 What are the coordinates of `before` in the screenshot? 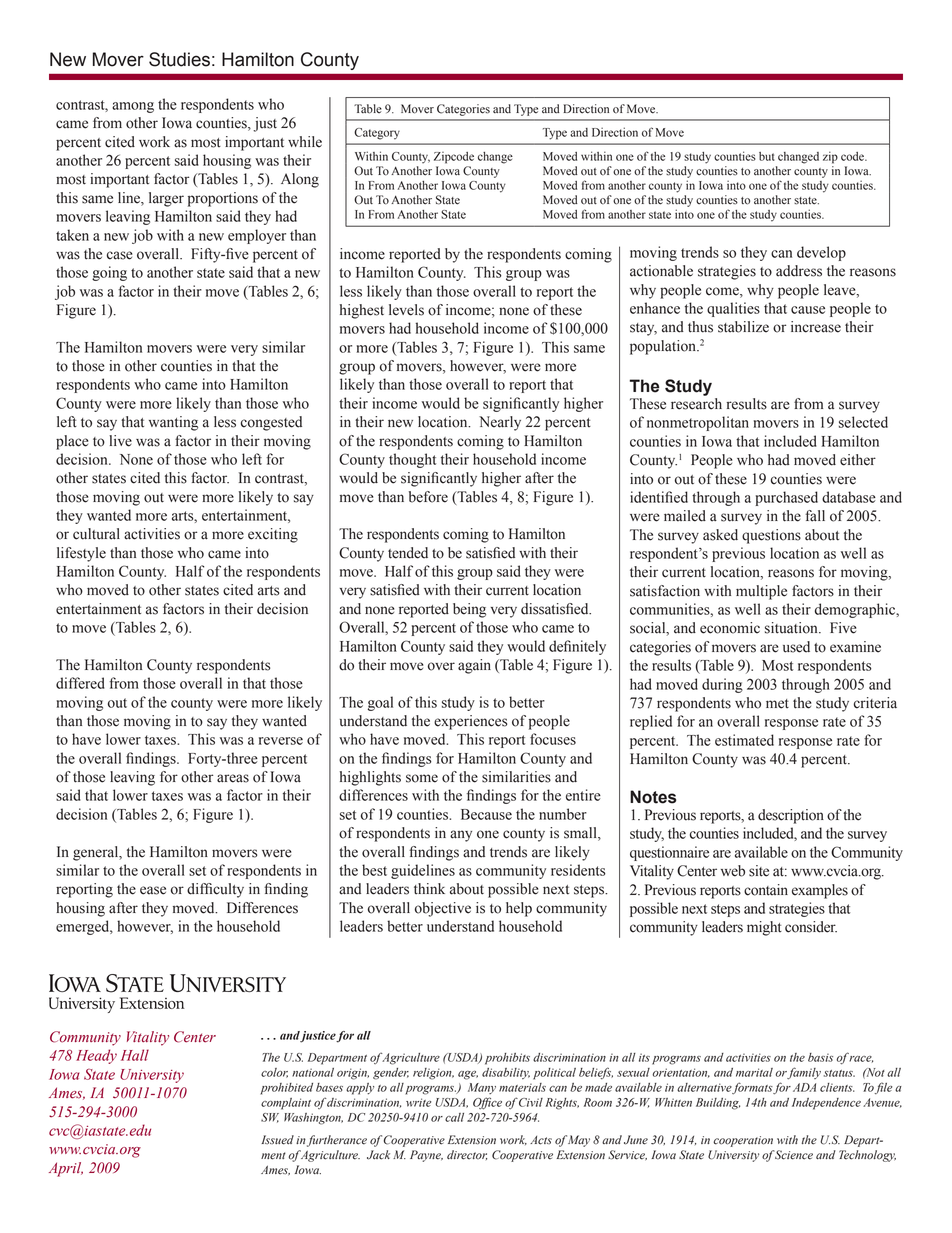 It's located at (428, 497).
